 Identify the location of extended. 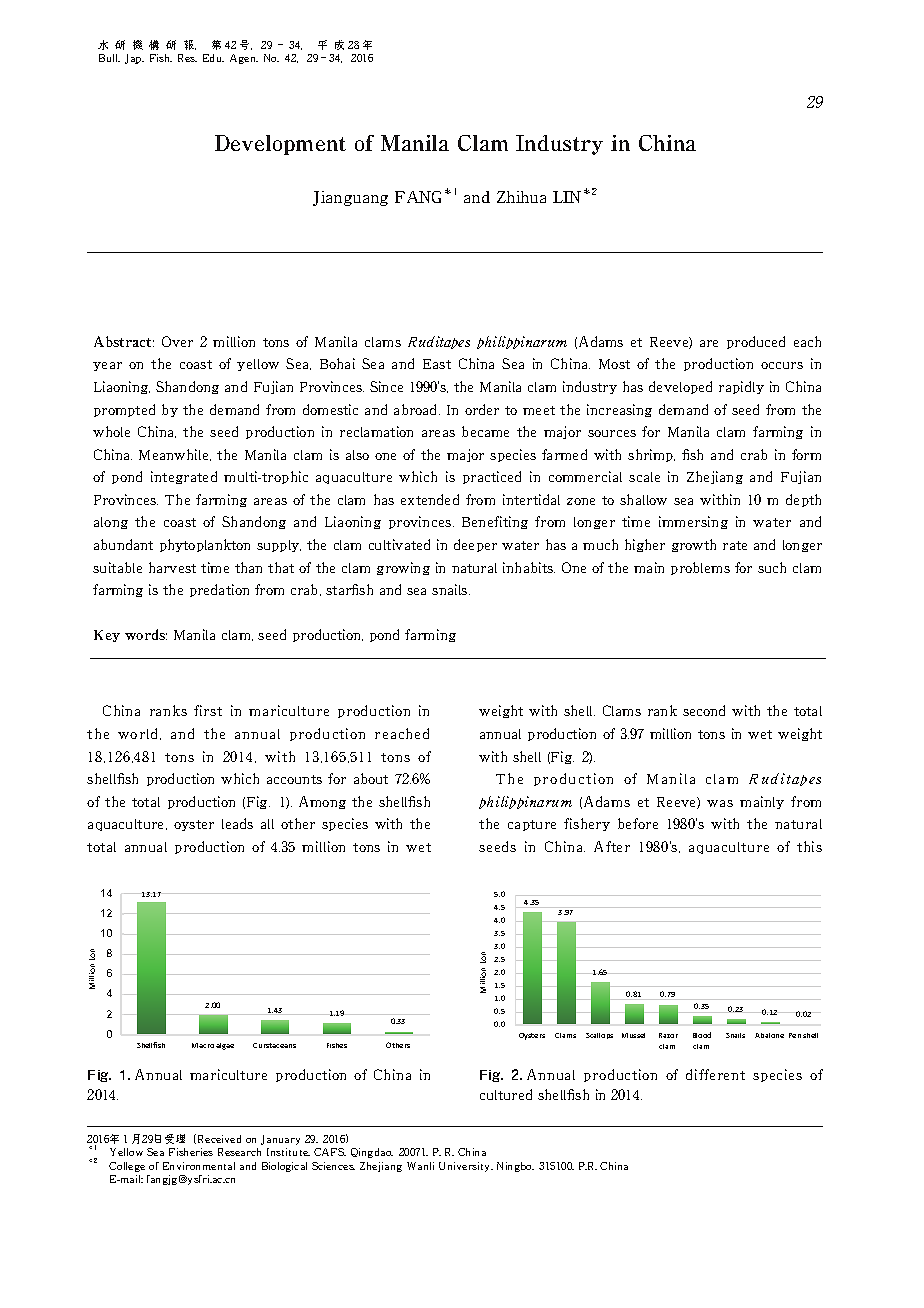
(430, 499).
